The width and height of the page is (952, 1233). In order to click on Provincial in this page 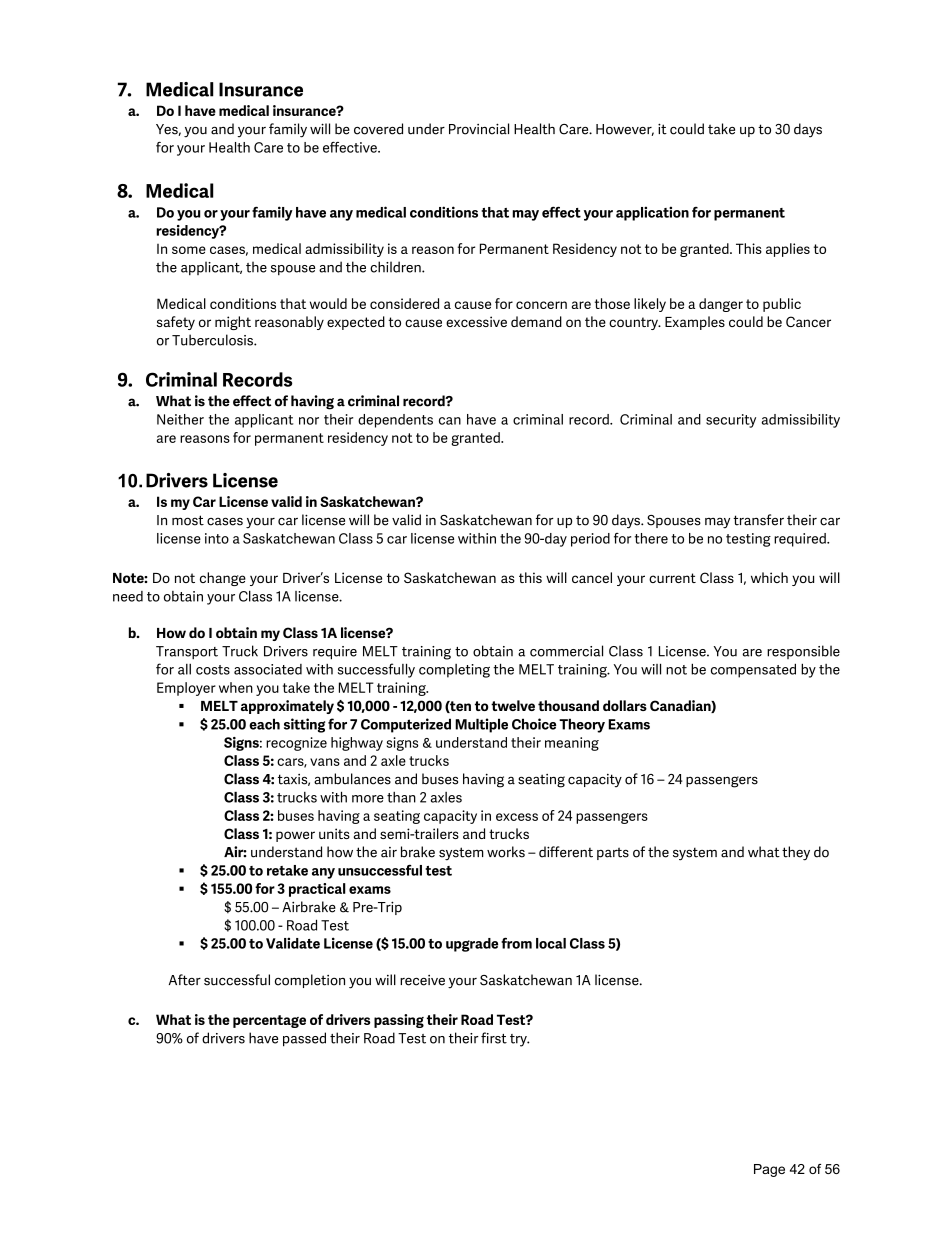, I will do `click(479, 129)`.
